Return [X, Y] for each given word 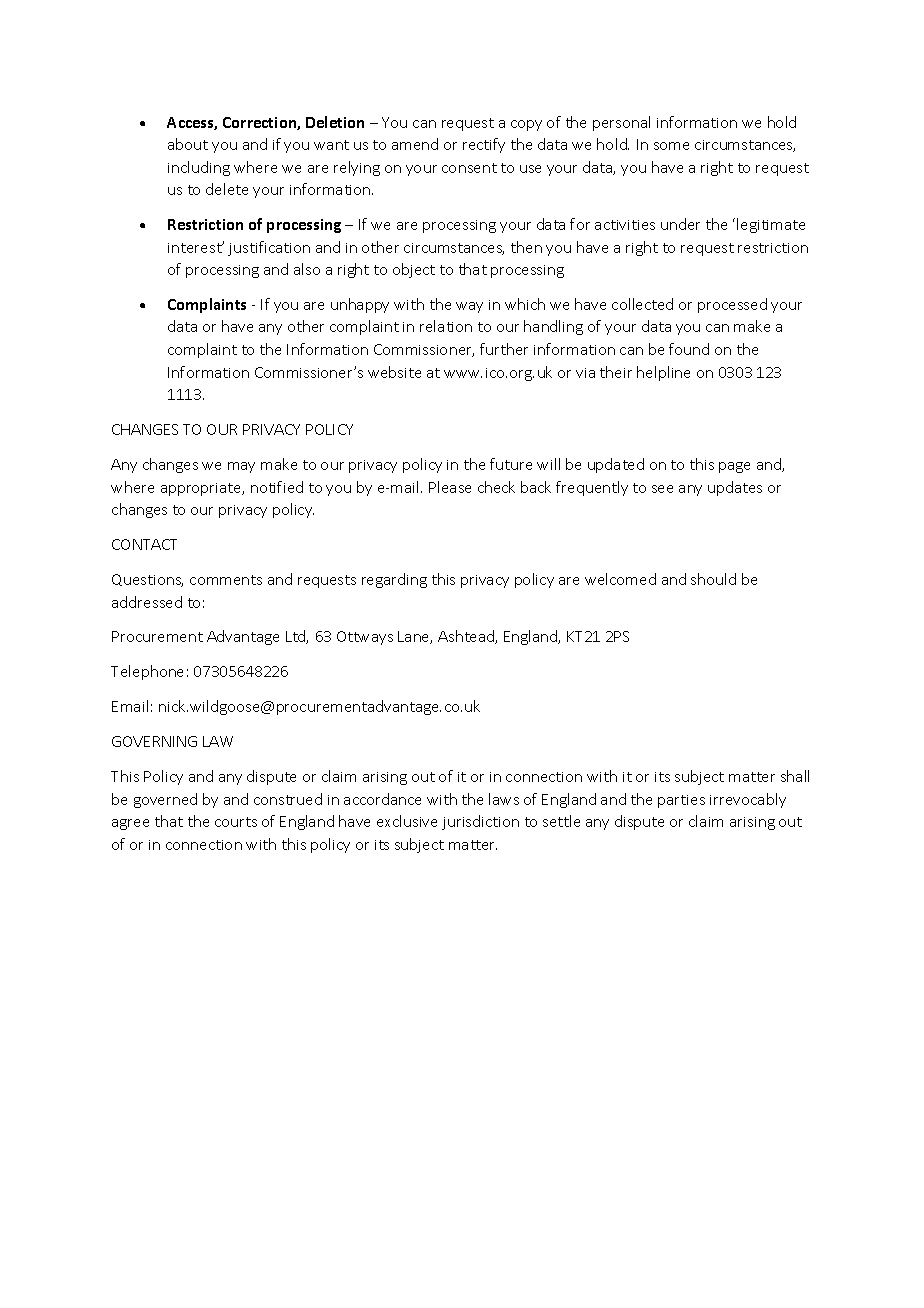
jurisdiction [480, 822]
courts [236, 822]
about [188, 144]
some [671, 146]
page [734, 467]
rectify [484, 145]
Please [450, 487]
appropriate [202, 489]
